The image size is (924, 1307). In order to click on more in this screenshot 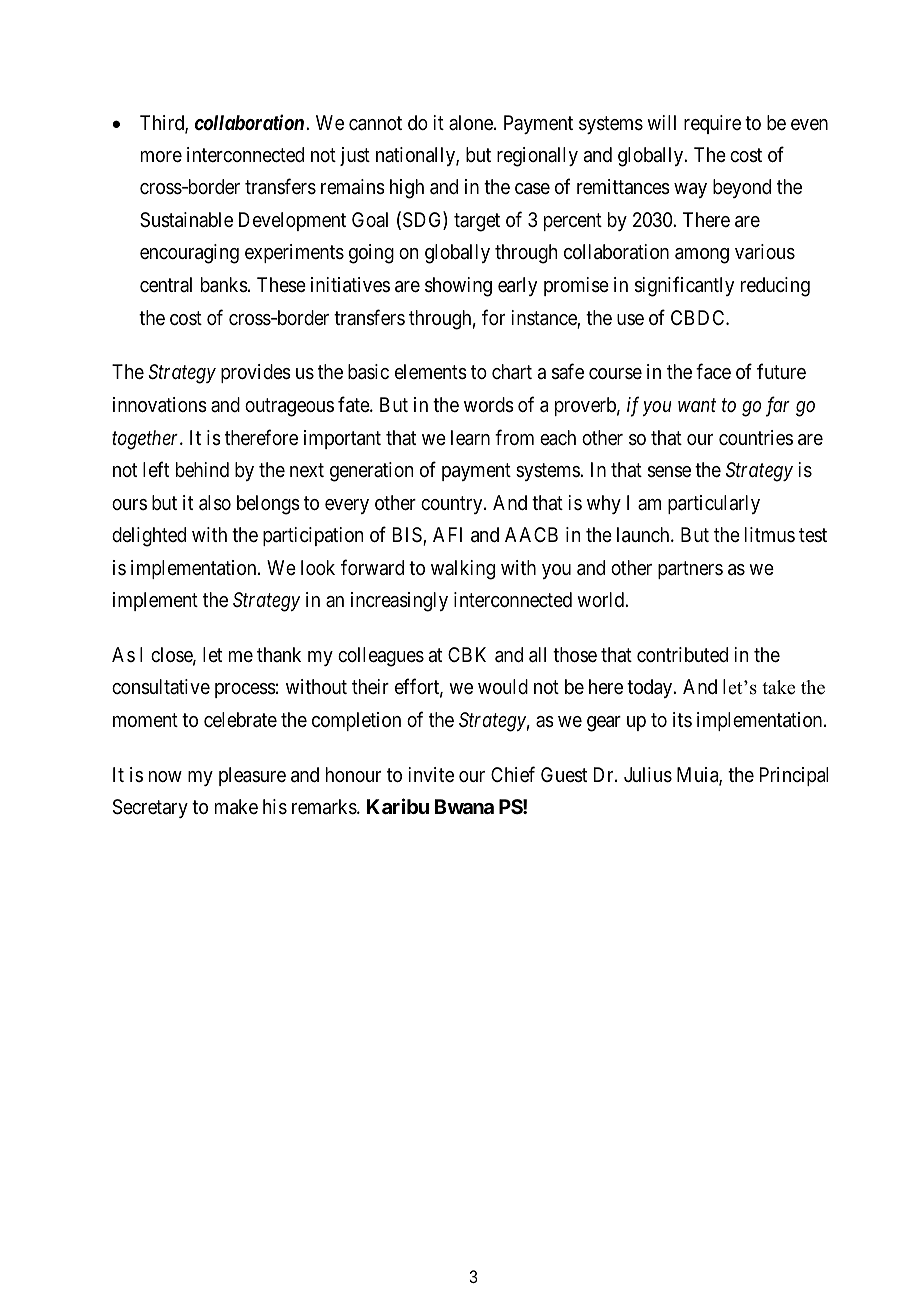, I will do `click(161, 157)`.
